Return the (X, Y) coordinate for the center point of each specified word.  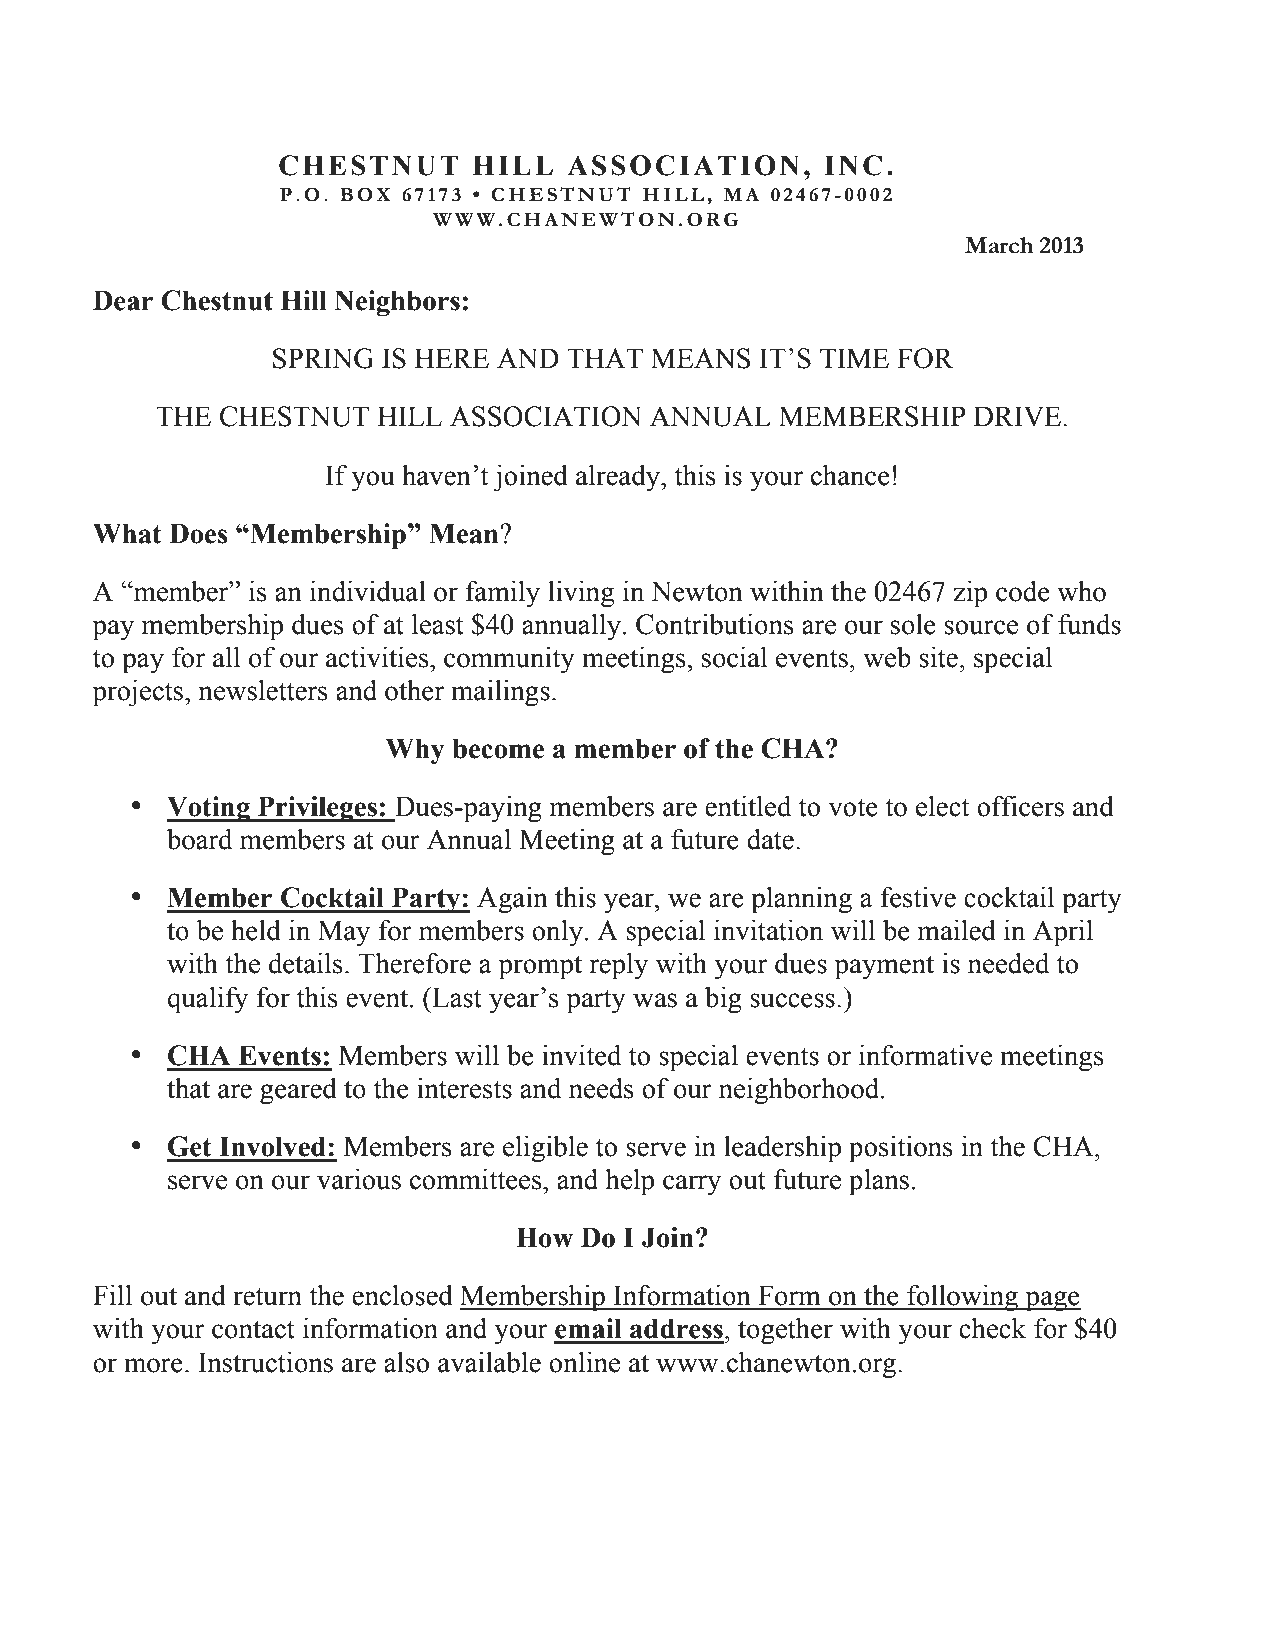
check (992, 1328)
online (584, 1362)
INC (853, 165)
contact (253, 1329)
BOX (365, 194)
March (999, 245)
